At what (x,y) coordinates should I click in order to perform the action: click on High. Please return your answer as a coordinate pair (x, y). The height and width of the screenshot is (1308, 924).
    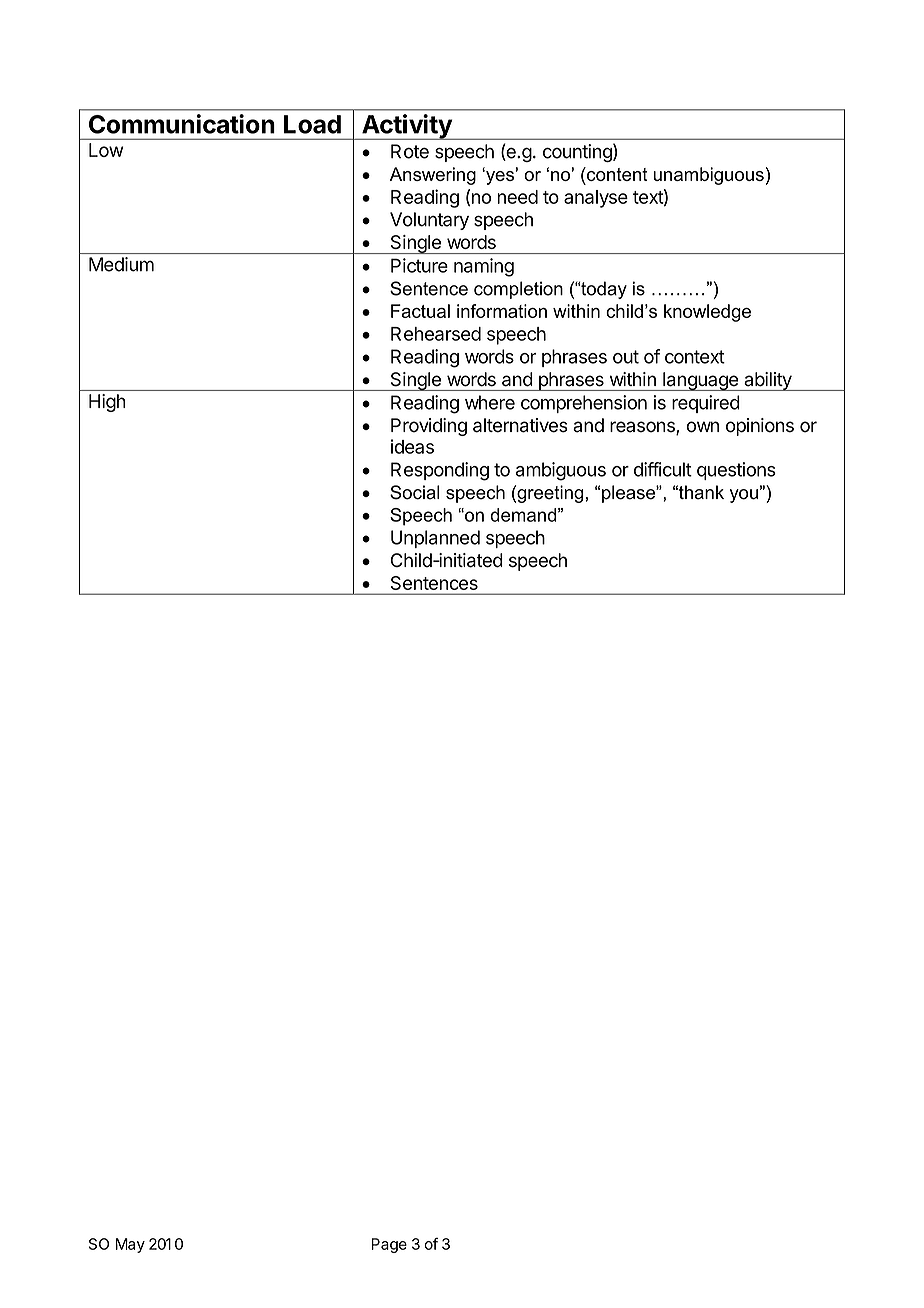
    Looking at the image, I should click on (107, 403).
